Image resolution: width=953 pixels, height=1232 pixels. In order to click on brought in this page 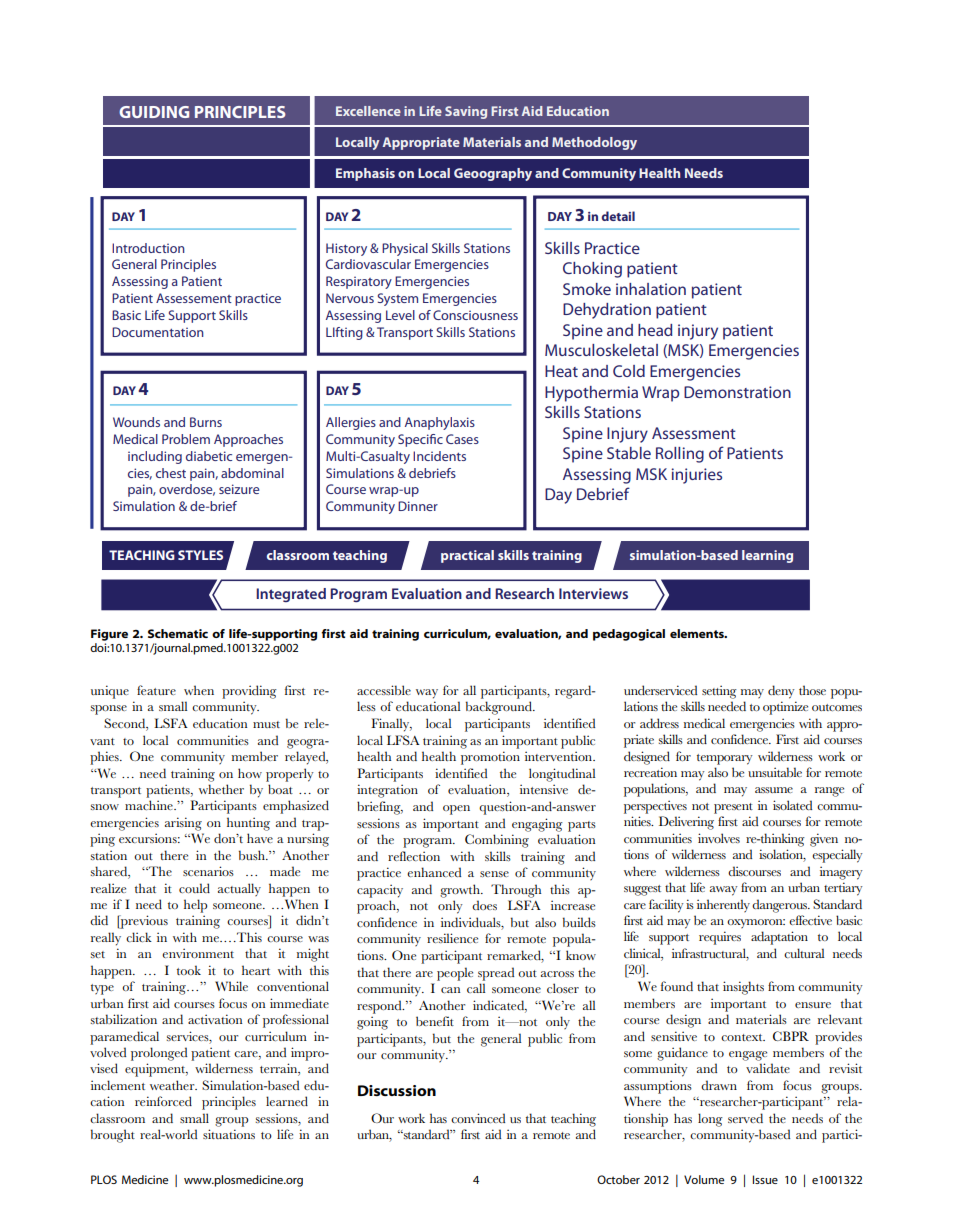, I will do `click(113, 1136)`.
